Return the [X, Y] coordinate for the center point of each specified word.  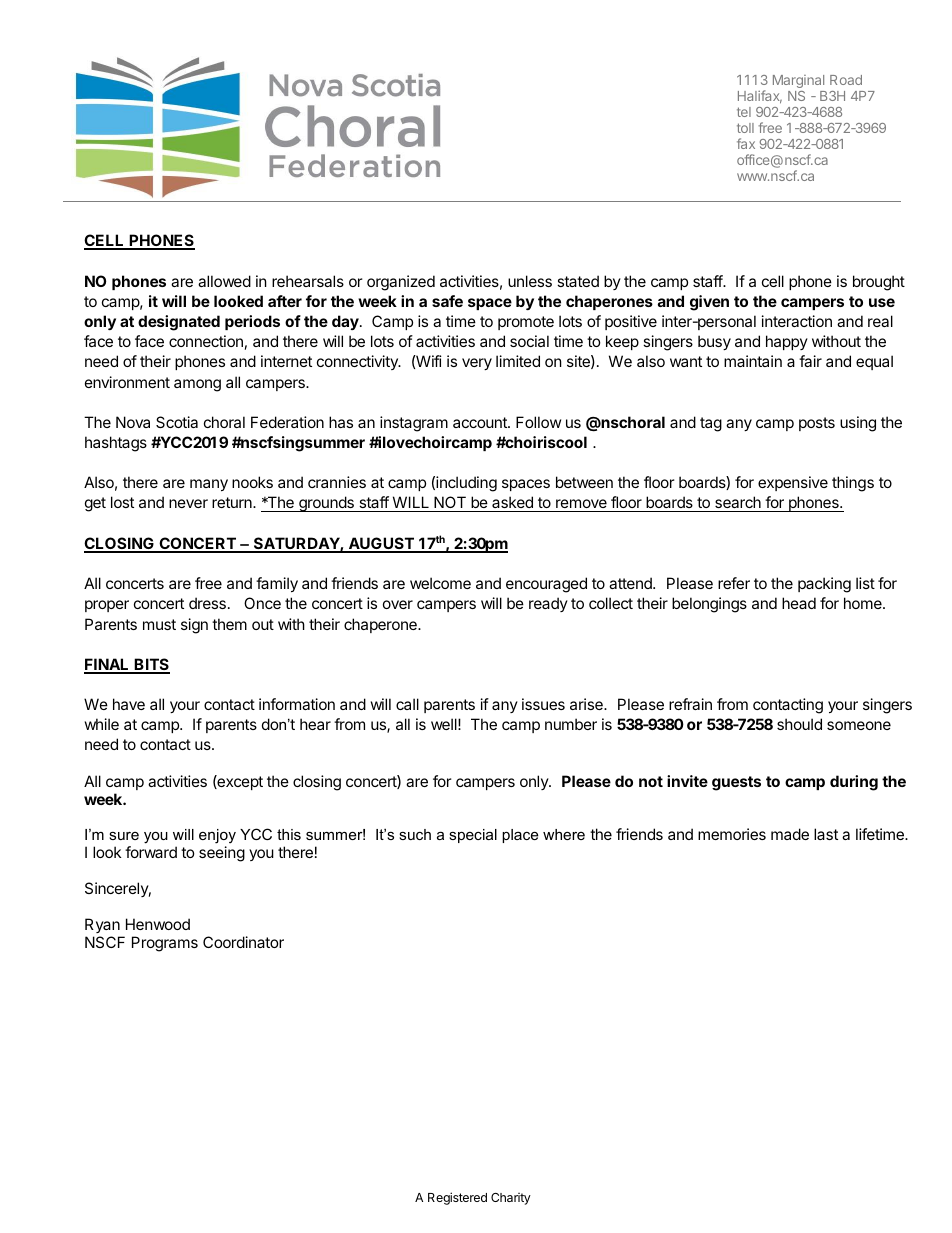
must [159, 624]
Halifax [760, 97]
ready [548, 604]
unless [530, 281]
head [799, 603]
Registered [457, 1198]
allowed [224, 281]
